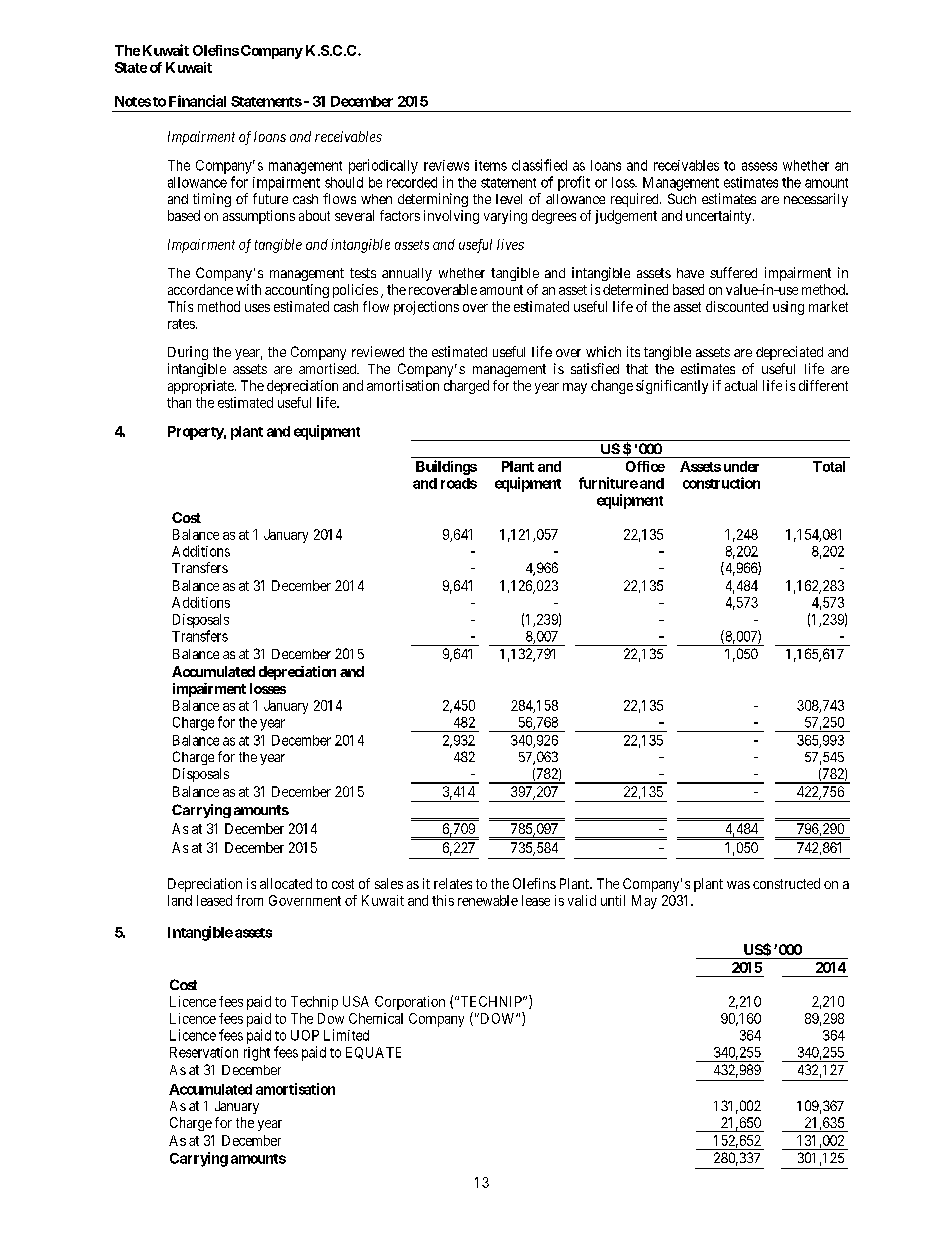  I want to click on items, so click(491, 165).
